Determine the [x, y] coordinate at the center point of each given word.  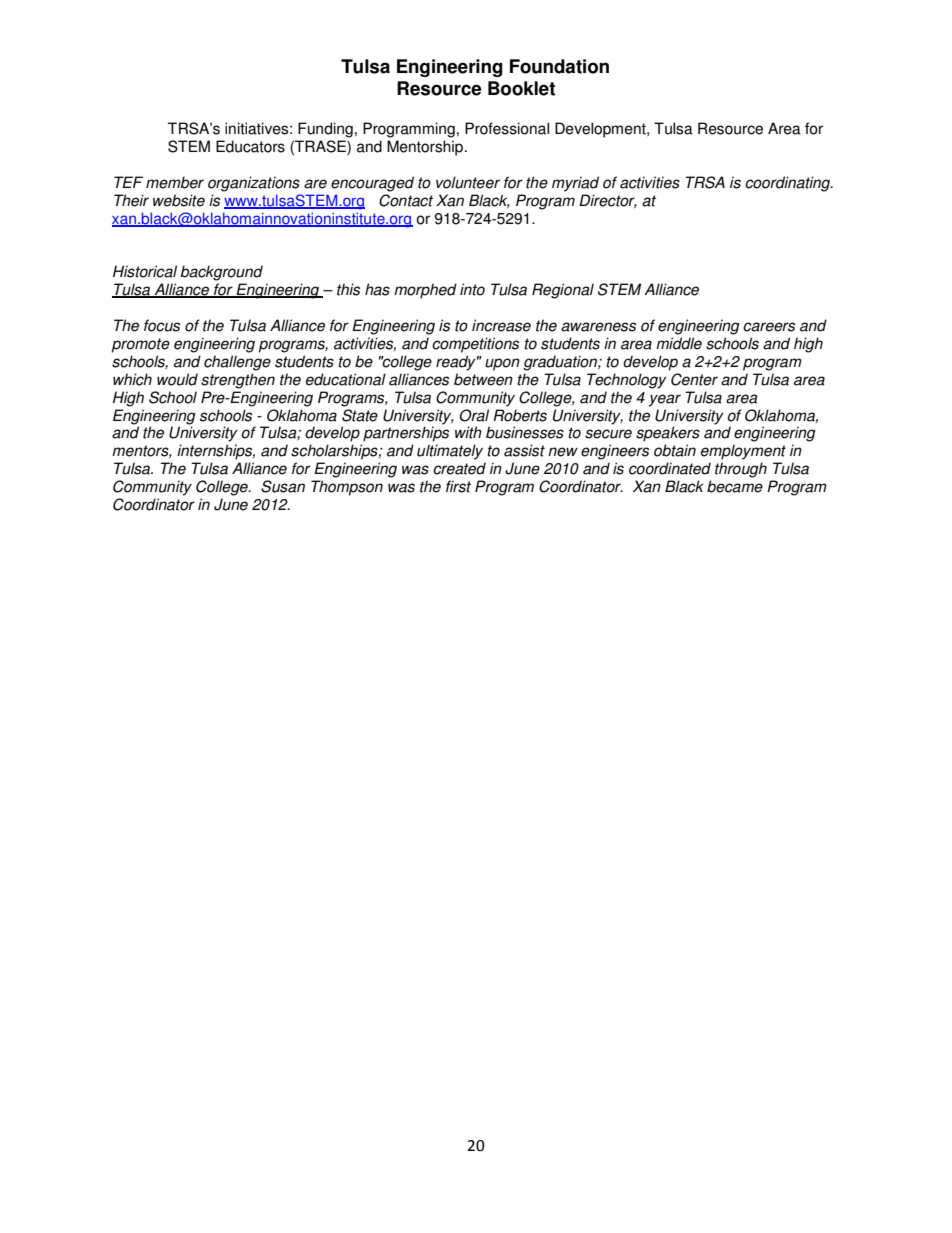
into [472, 289]
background [222, 273]
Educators [250, 146]
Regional [563, 291]
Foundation [559, 66]
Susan [283, 486]
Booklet [521, 88]
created [459, 468]
